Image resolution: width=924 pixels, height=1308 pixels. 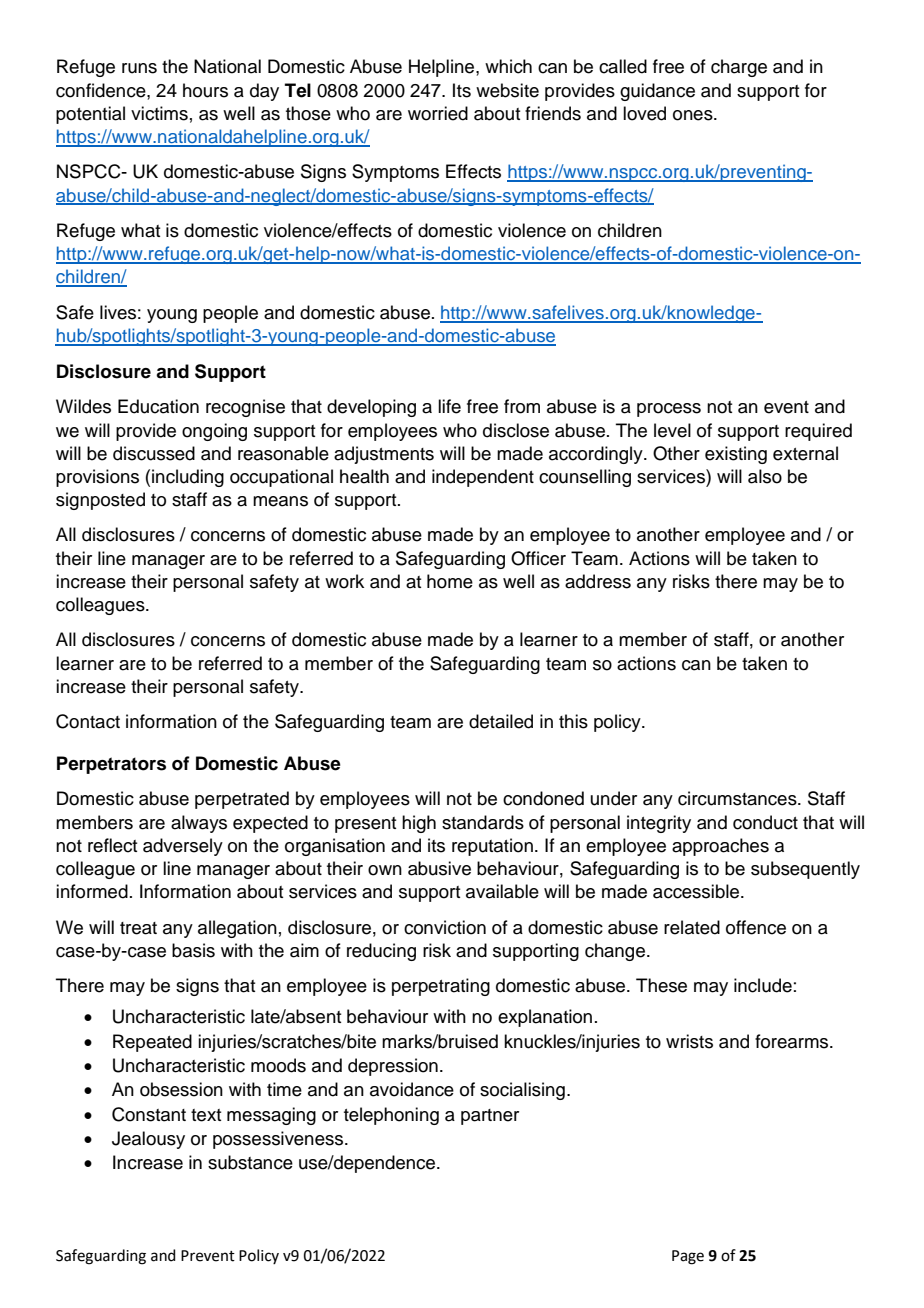 I want to click on Repeated, so click(x=152, y=1043).
